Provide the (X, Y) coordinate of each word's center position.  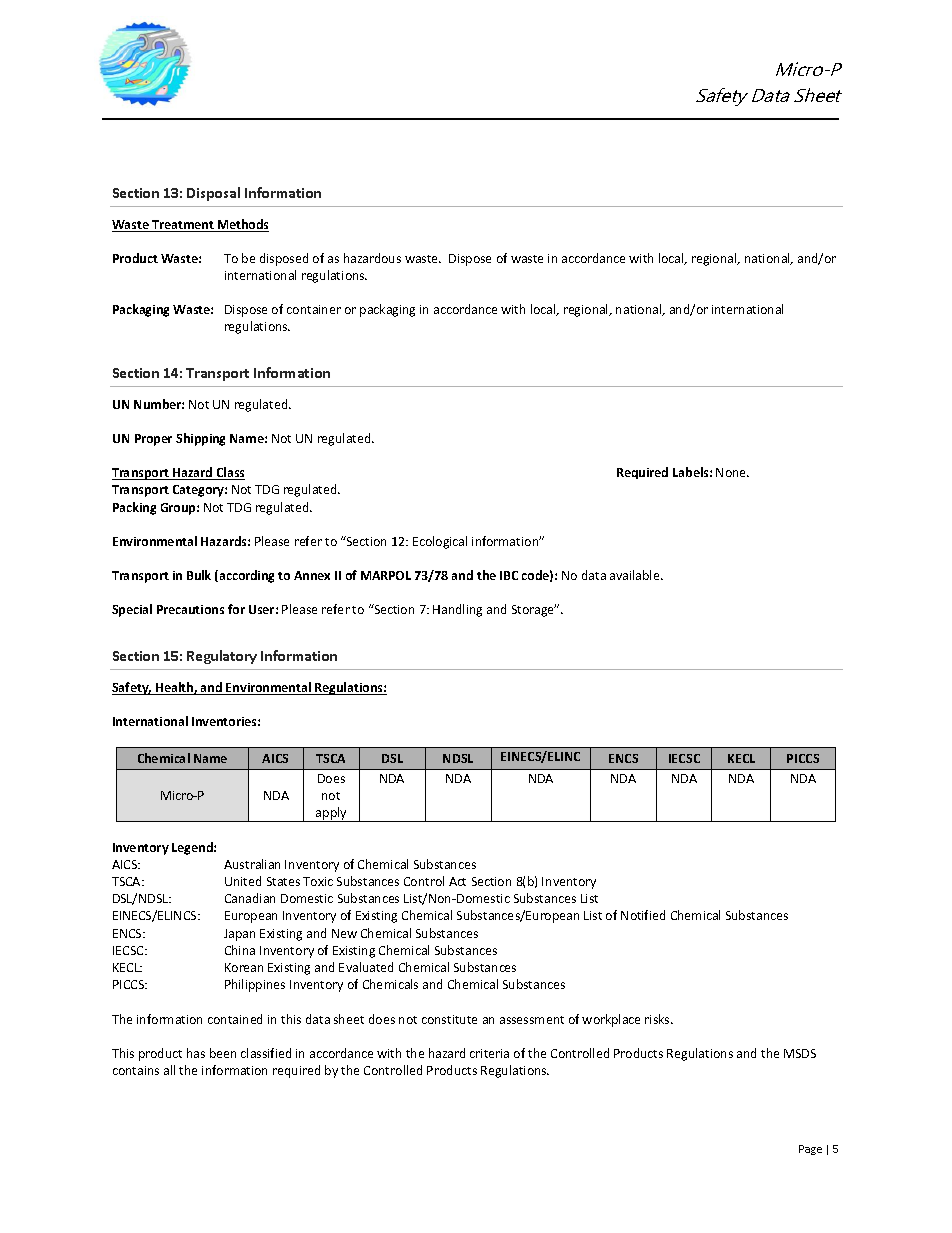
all (169, 1070)
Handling (457, 610)
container (314, 309)
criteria (489, 1053)
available (636, 575)
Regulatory (222, 657)
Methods (242, 225)
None (732, 472)
